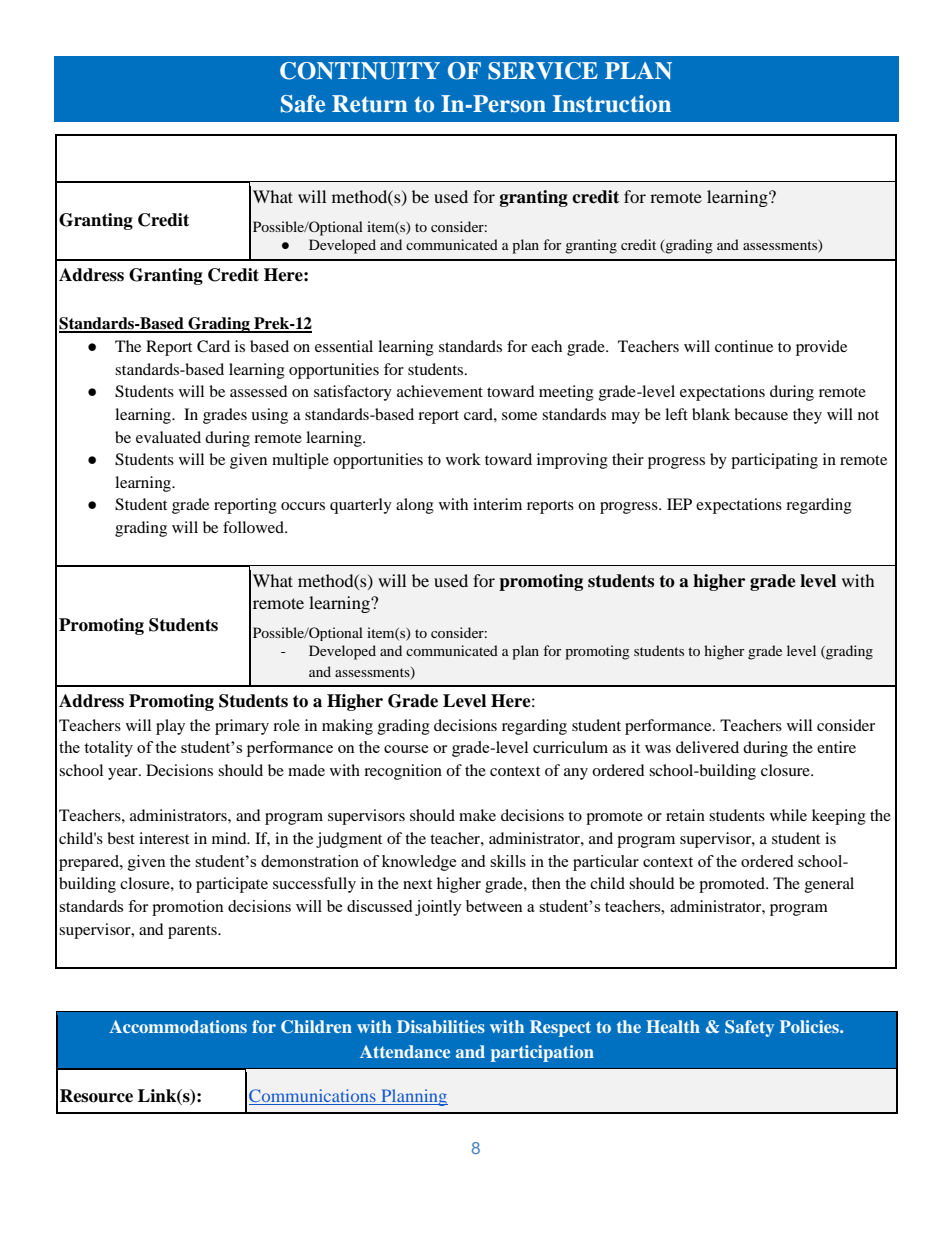 The width and height of the page is (952, 1233). I want to click on SERVICE, so click(543, 71).
